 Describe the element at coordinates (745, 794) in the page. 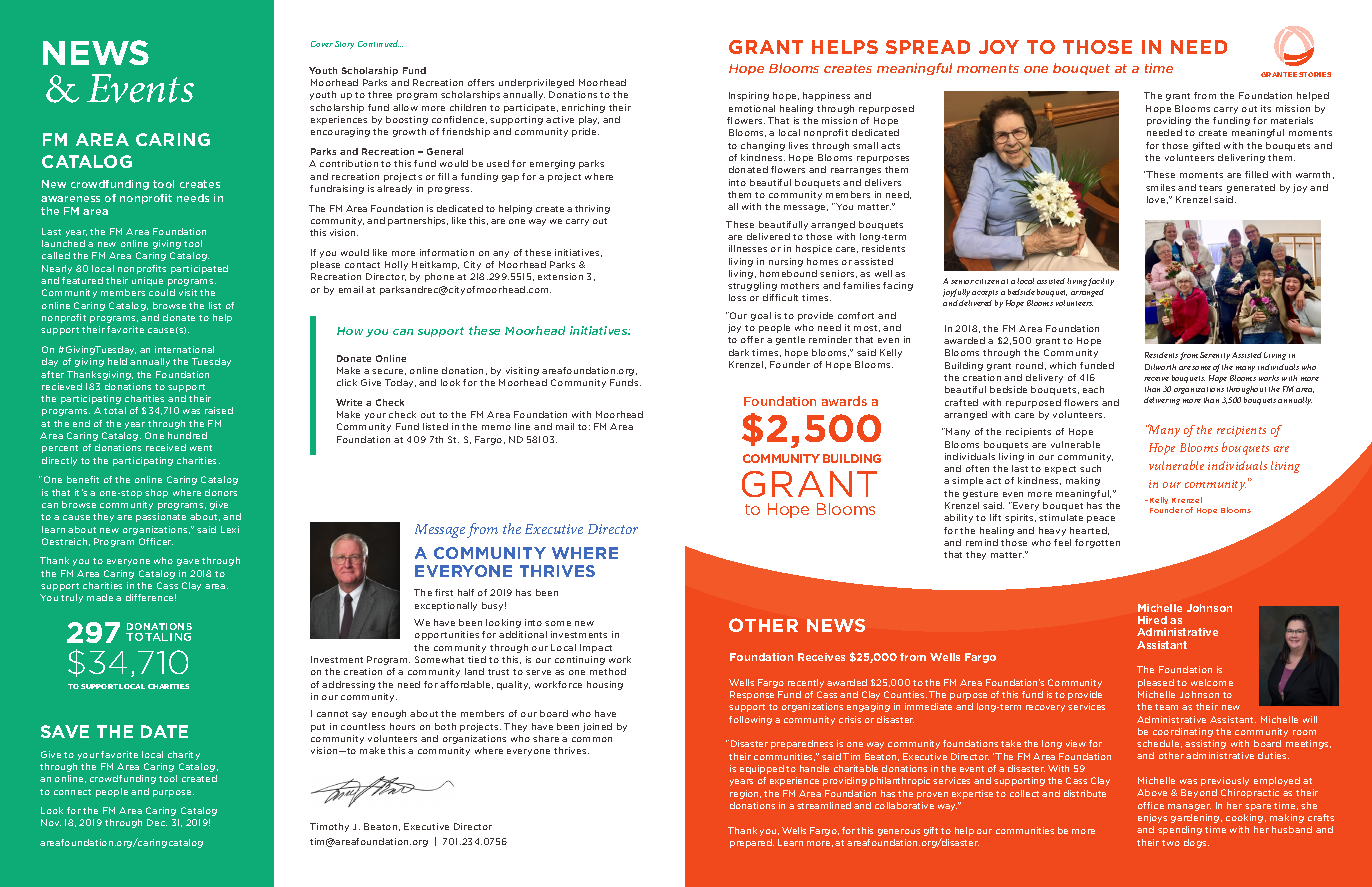

I see `region` at that location.
